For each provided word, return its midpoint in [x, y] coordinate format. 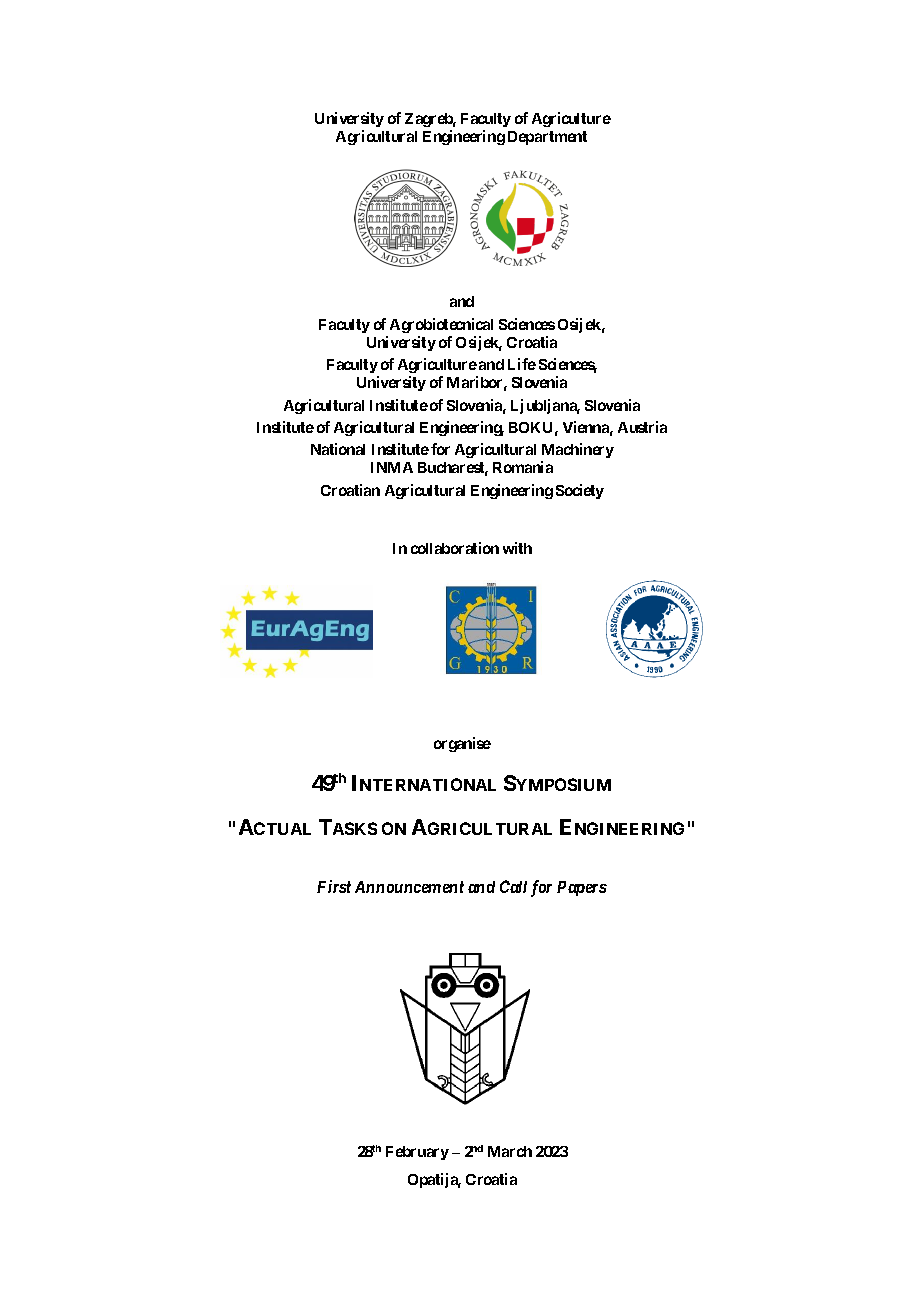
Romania [523, 467]
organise [462, 744]
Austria [642, 427]
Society [580, 491]
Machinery [577, 452]
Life [522, 364]
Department [547, 138]
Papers [582, 888]
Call [513, 886]
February [417, 1153]
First [334, 886]
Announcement [409, 887]
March [510, 1151]
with [517, 548]
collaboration [455, 548]
